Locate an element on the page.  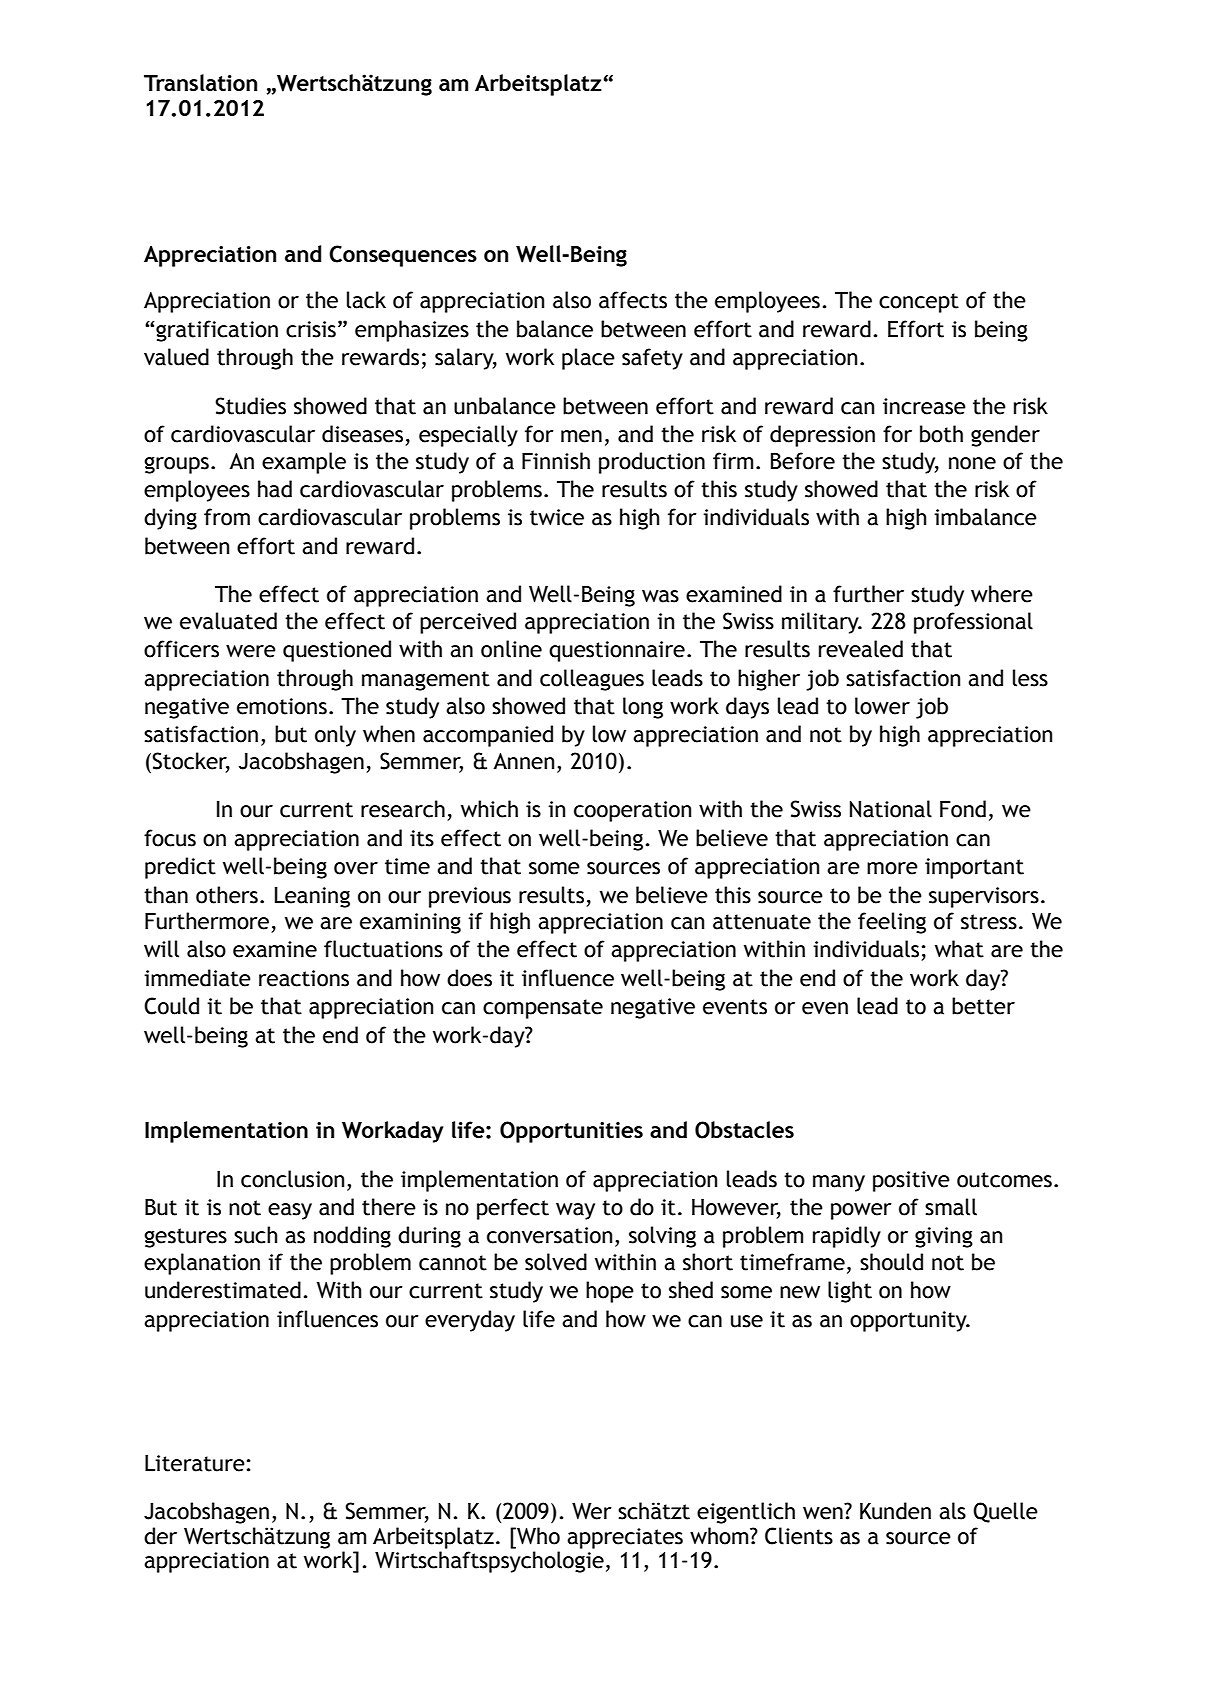
reactions is located at coordinates (304, 978).
